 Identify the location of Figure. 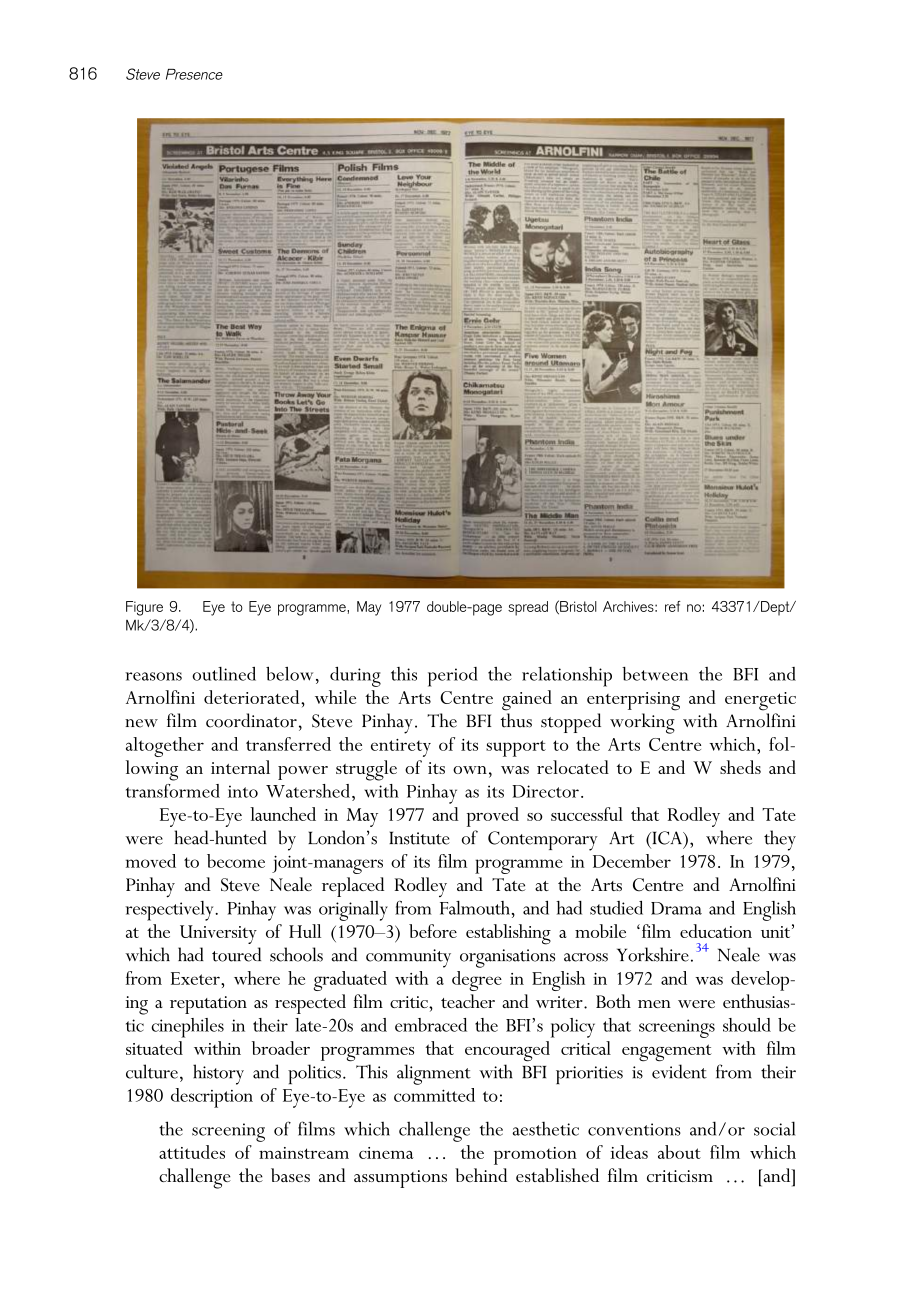
(144, 608).
